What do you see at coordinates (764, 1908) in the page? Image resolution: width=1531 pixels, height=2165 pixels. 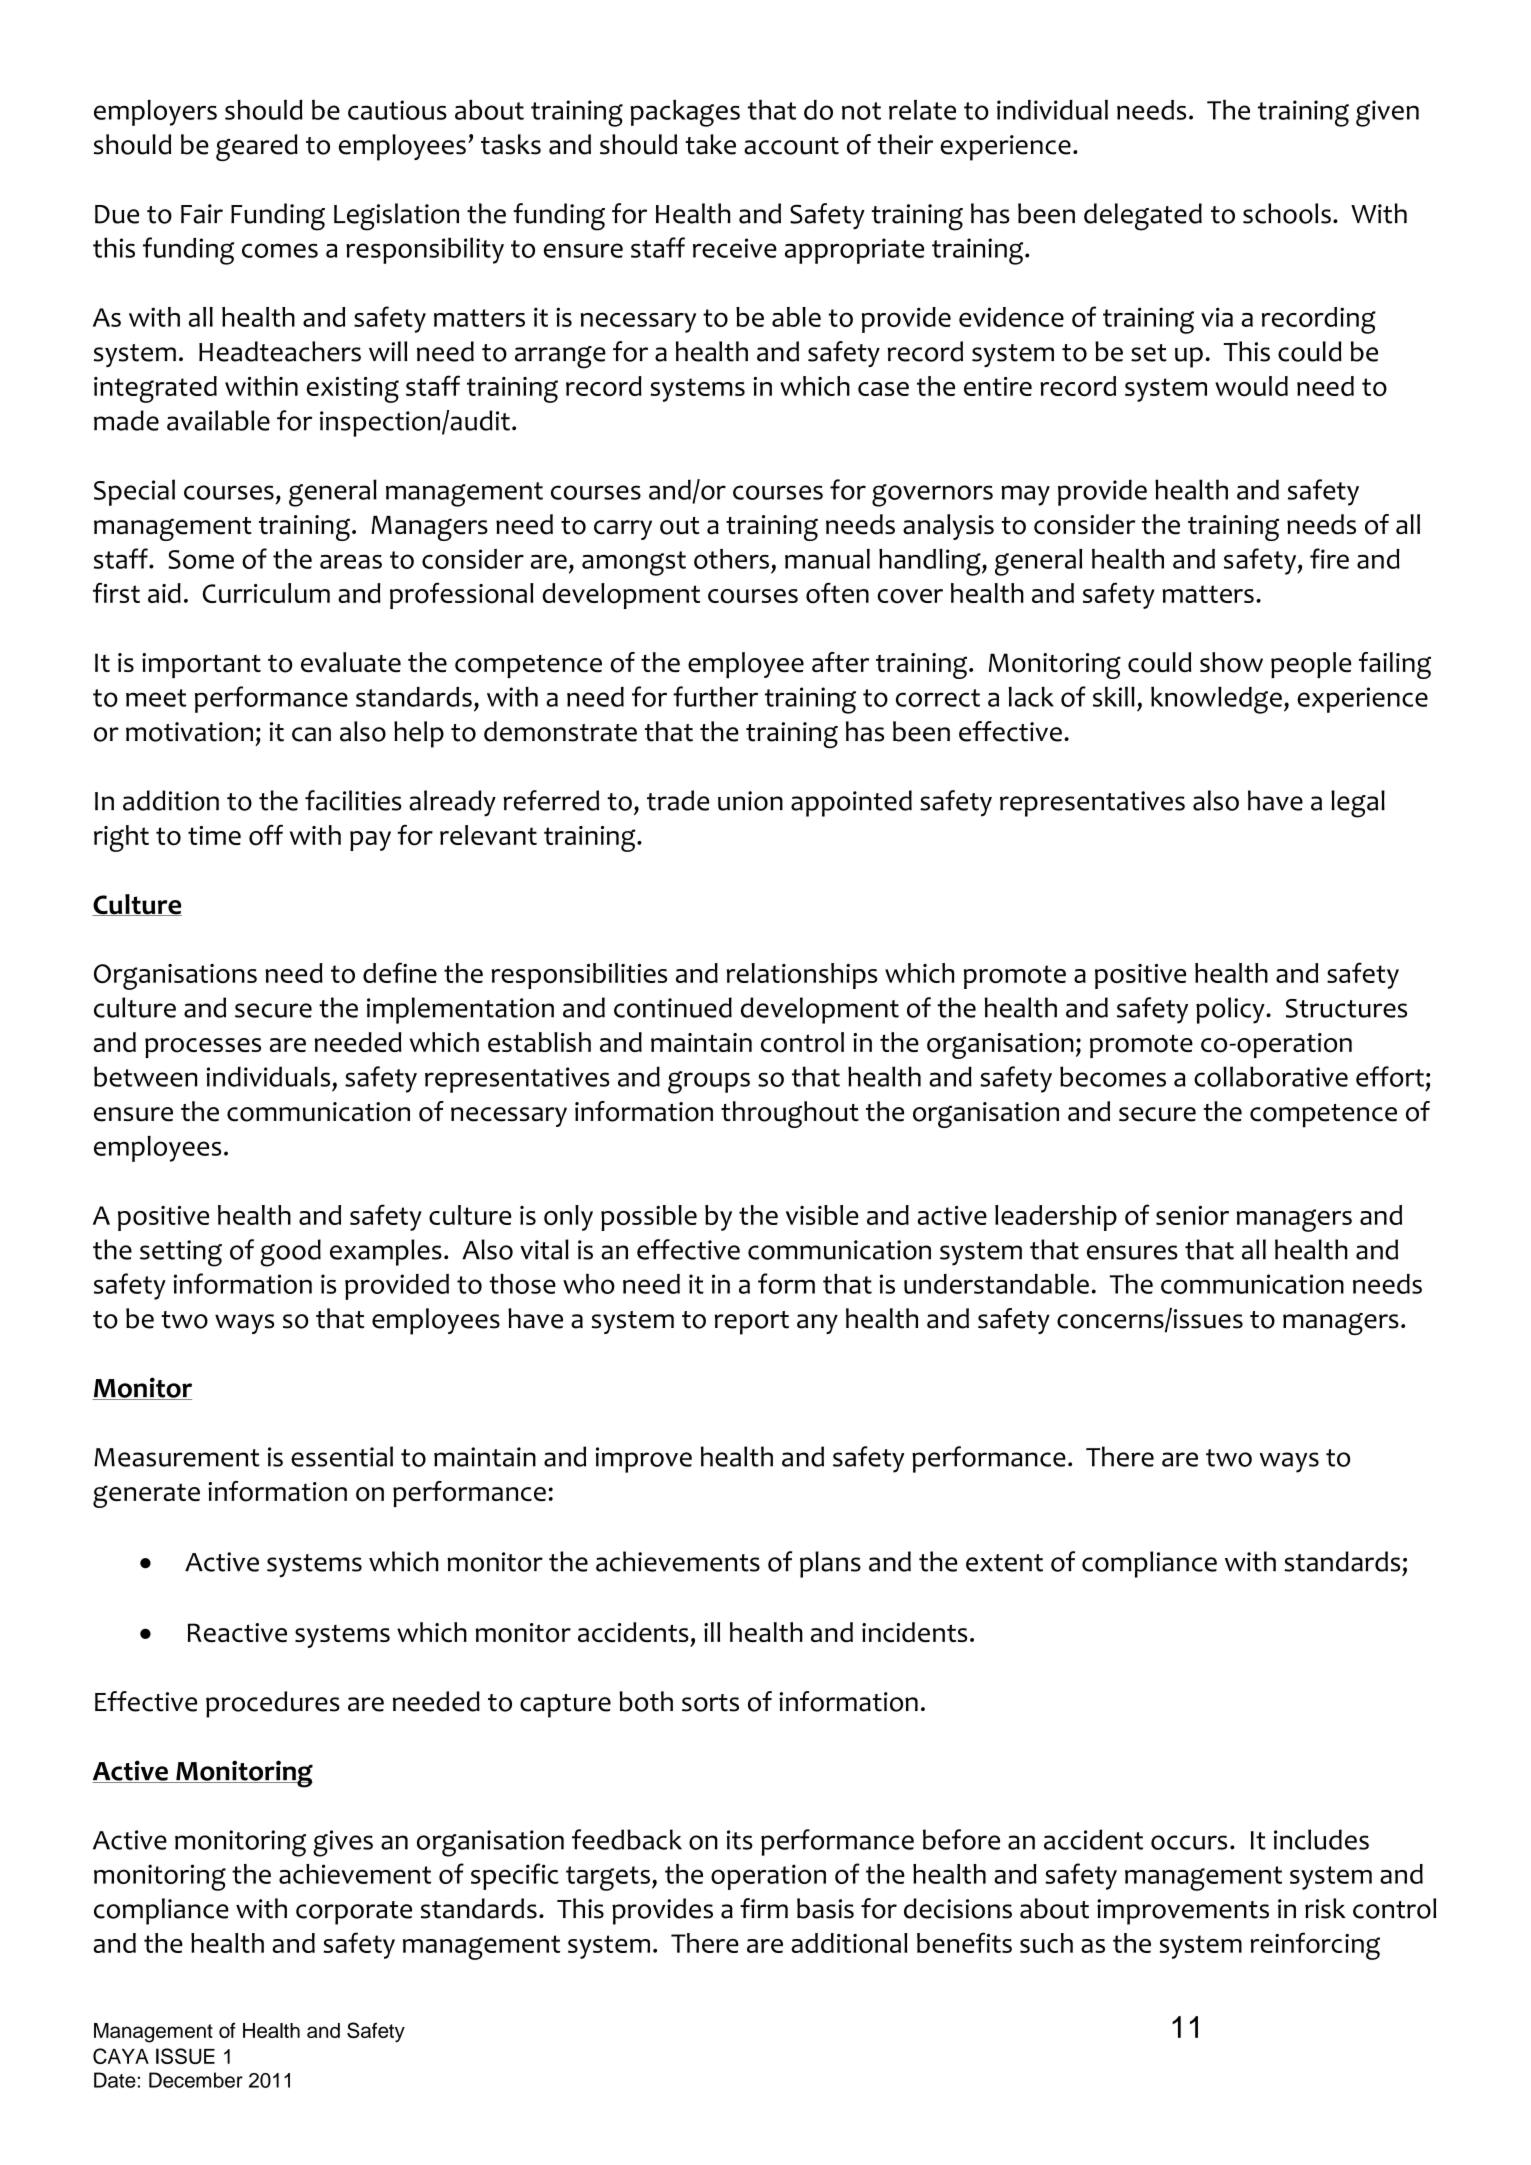 I see `firm` at bounding box center [764, 1908].
